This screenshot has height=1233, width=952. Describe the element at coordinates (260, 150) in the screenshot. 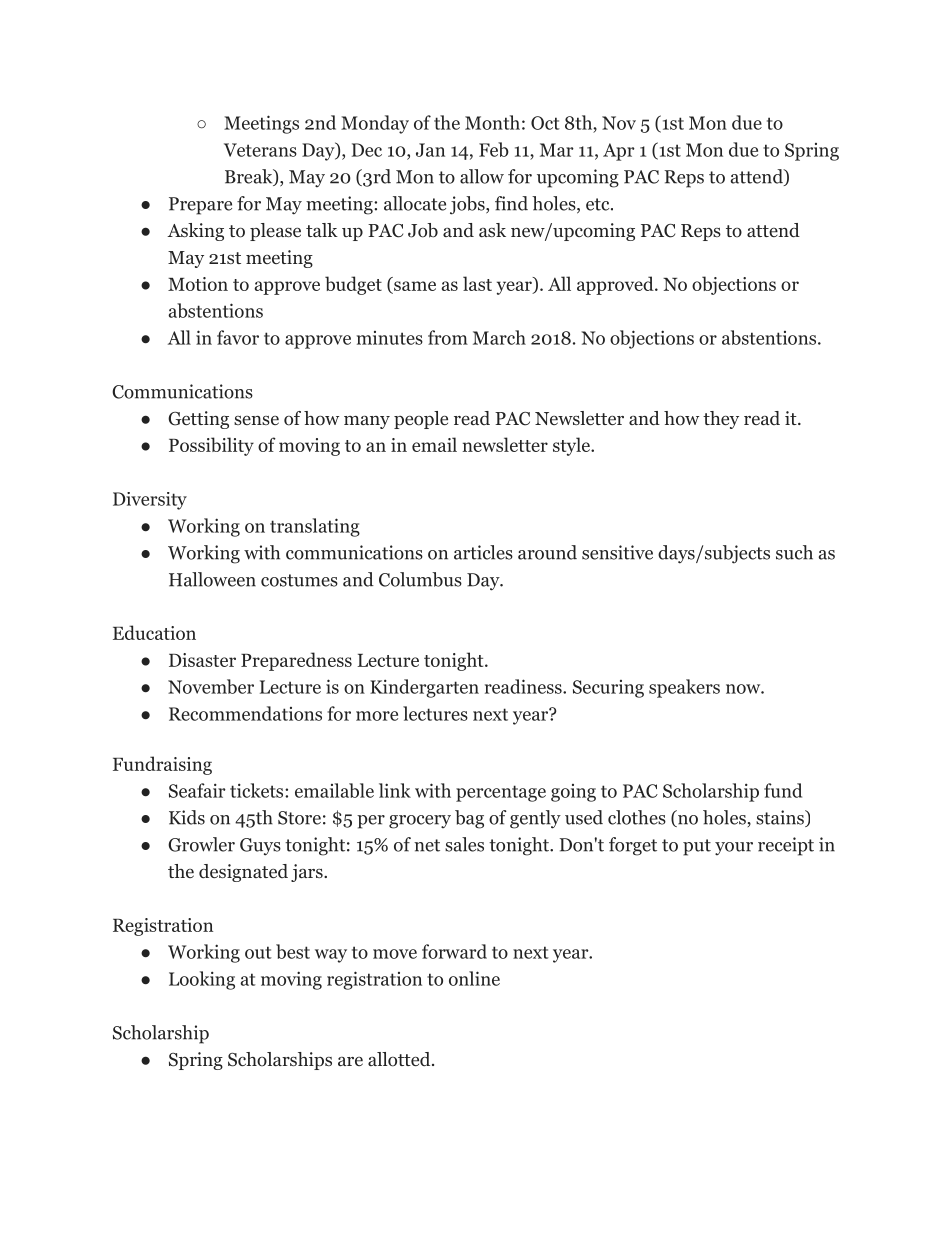

I see `Veterans` at that location.
